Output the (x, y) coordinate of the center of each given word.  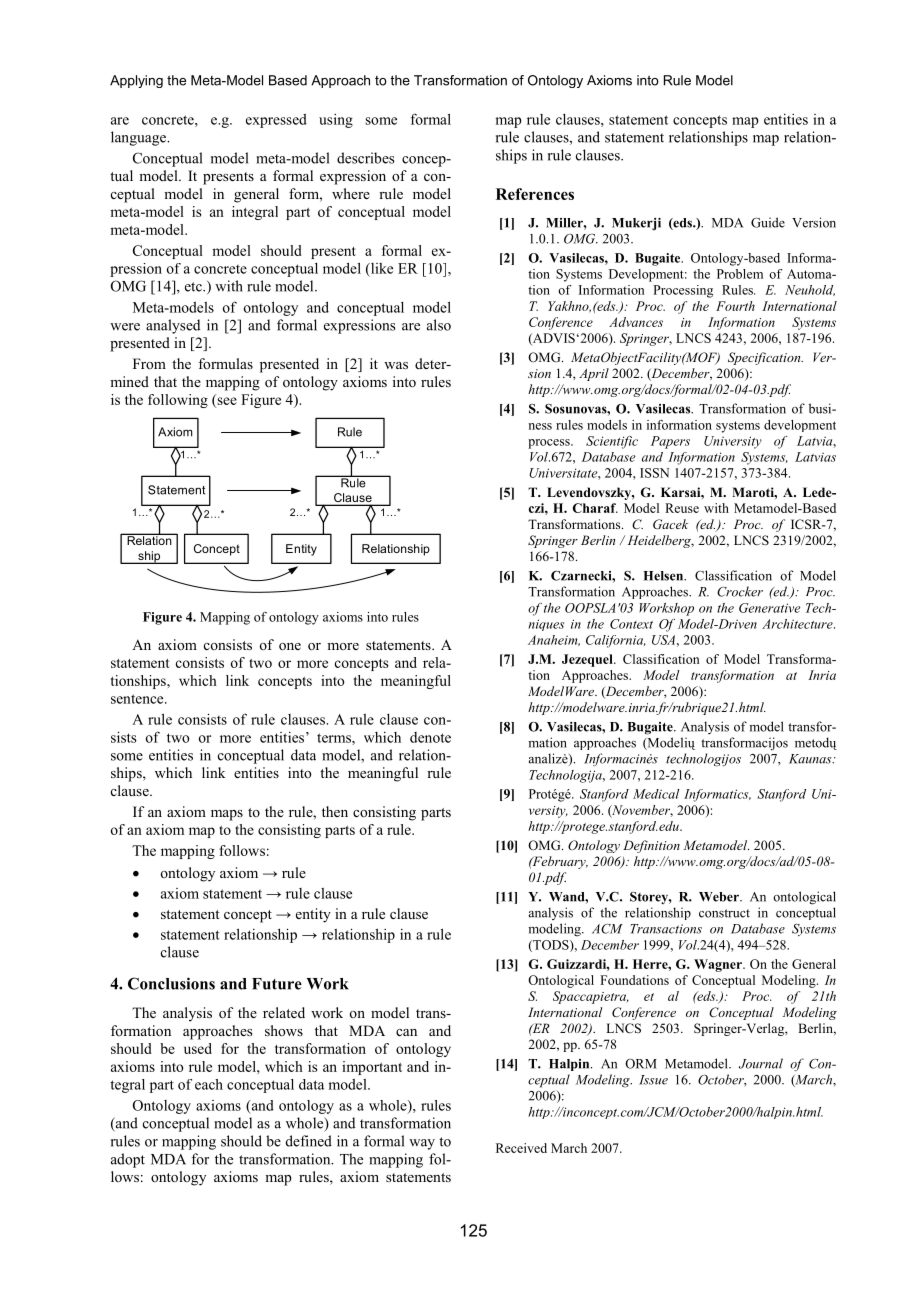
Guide (768, 222)
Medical (656, 794)
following (178, 401)
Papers (670, 442)
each (209, 1084)
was (396, 365)
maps (227, 815)
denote (430, 737)
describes (366, 158)
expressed (276, 121)
